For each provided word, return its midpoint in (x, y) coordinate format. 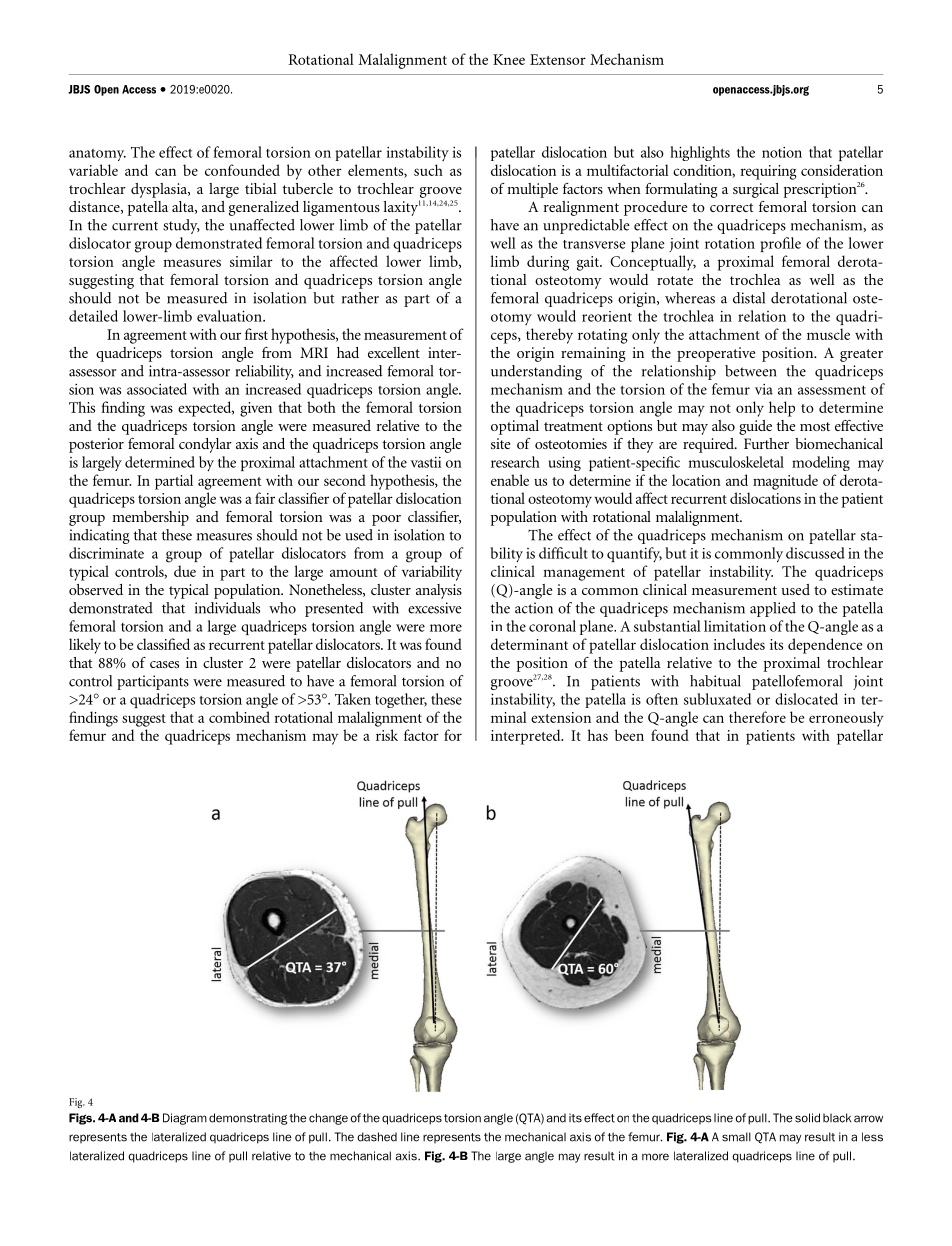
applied (773, 609)
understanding (536, 372)
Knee (509, 59)
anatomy (97, 155)
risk (387, 735)
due (185, 571)
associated (157, 389)
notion (782, 152)
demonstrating (248, 1119)
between (751, 371)
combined (239, 717)
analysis (439, 591)
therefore (757, 717)
